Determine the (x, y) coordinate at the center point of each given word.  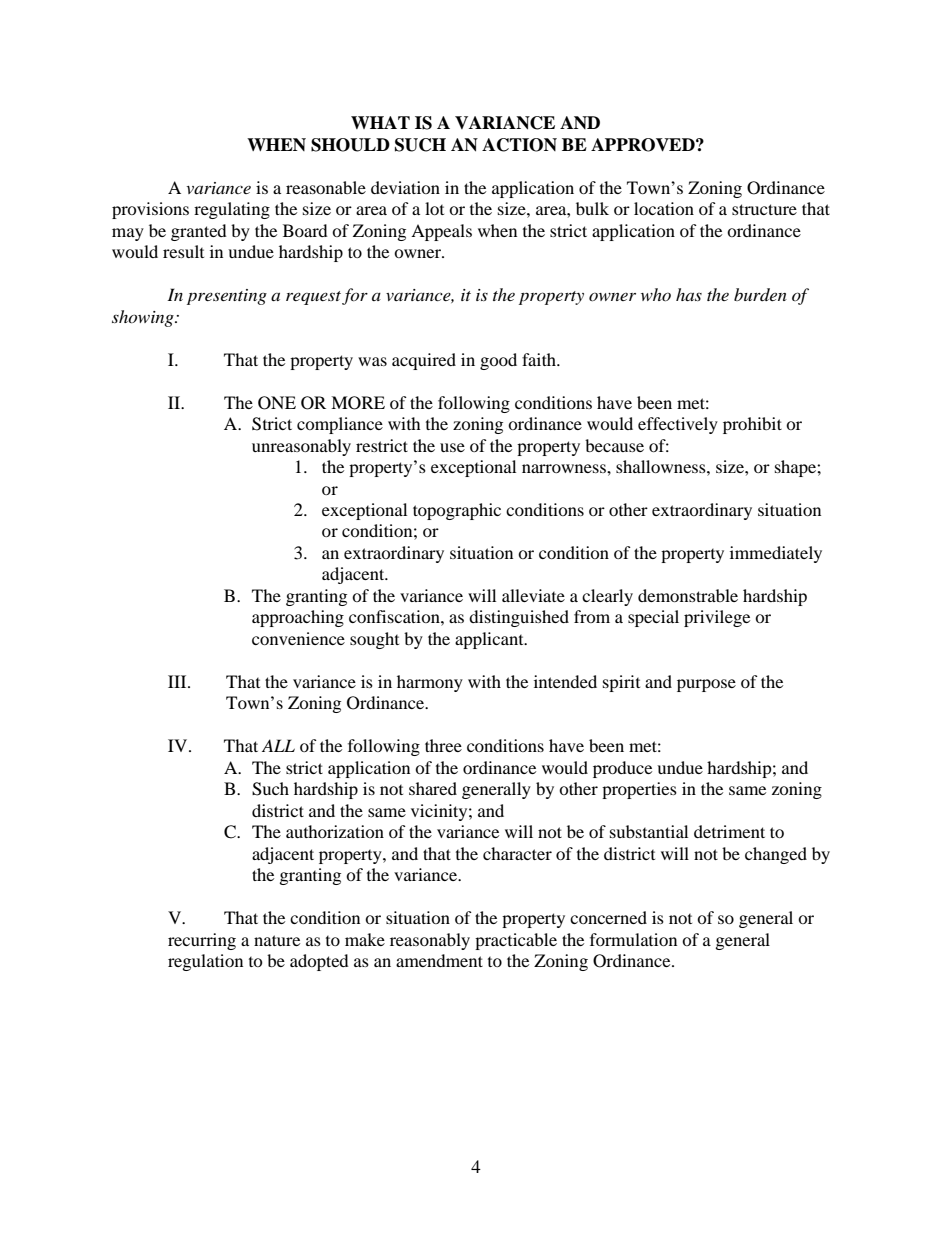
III (178, 681)
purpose (706, 685)
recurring (202, 941)
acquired (424, 361)
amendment (439, 960)
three (443, 745)
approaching (298, 618)
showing (144, 318)
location (664, 208)
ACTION (519, 145)
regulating (232, 210)
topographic (457, 511)
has (689, 294)
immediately (776, 554)
